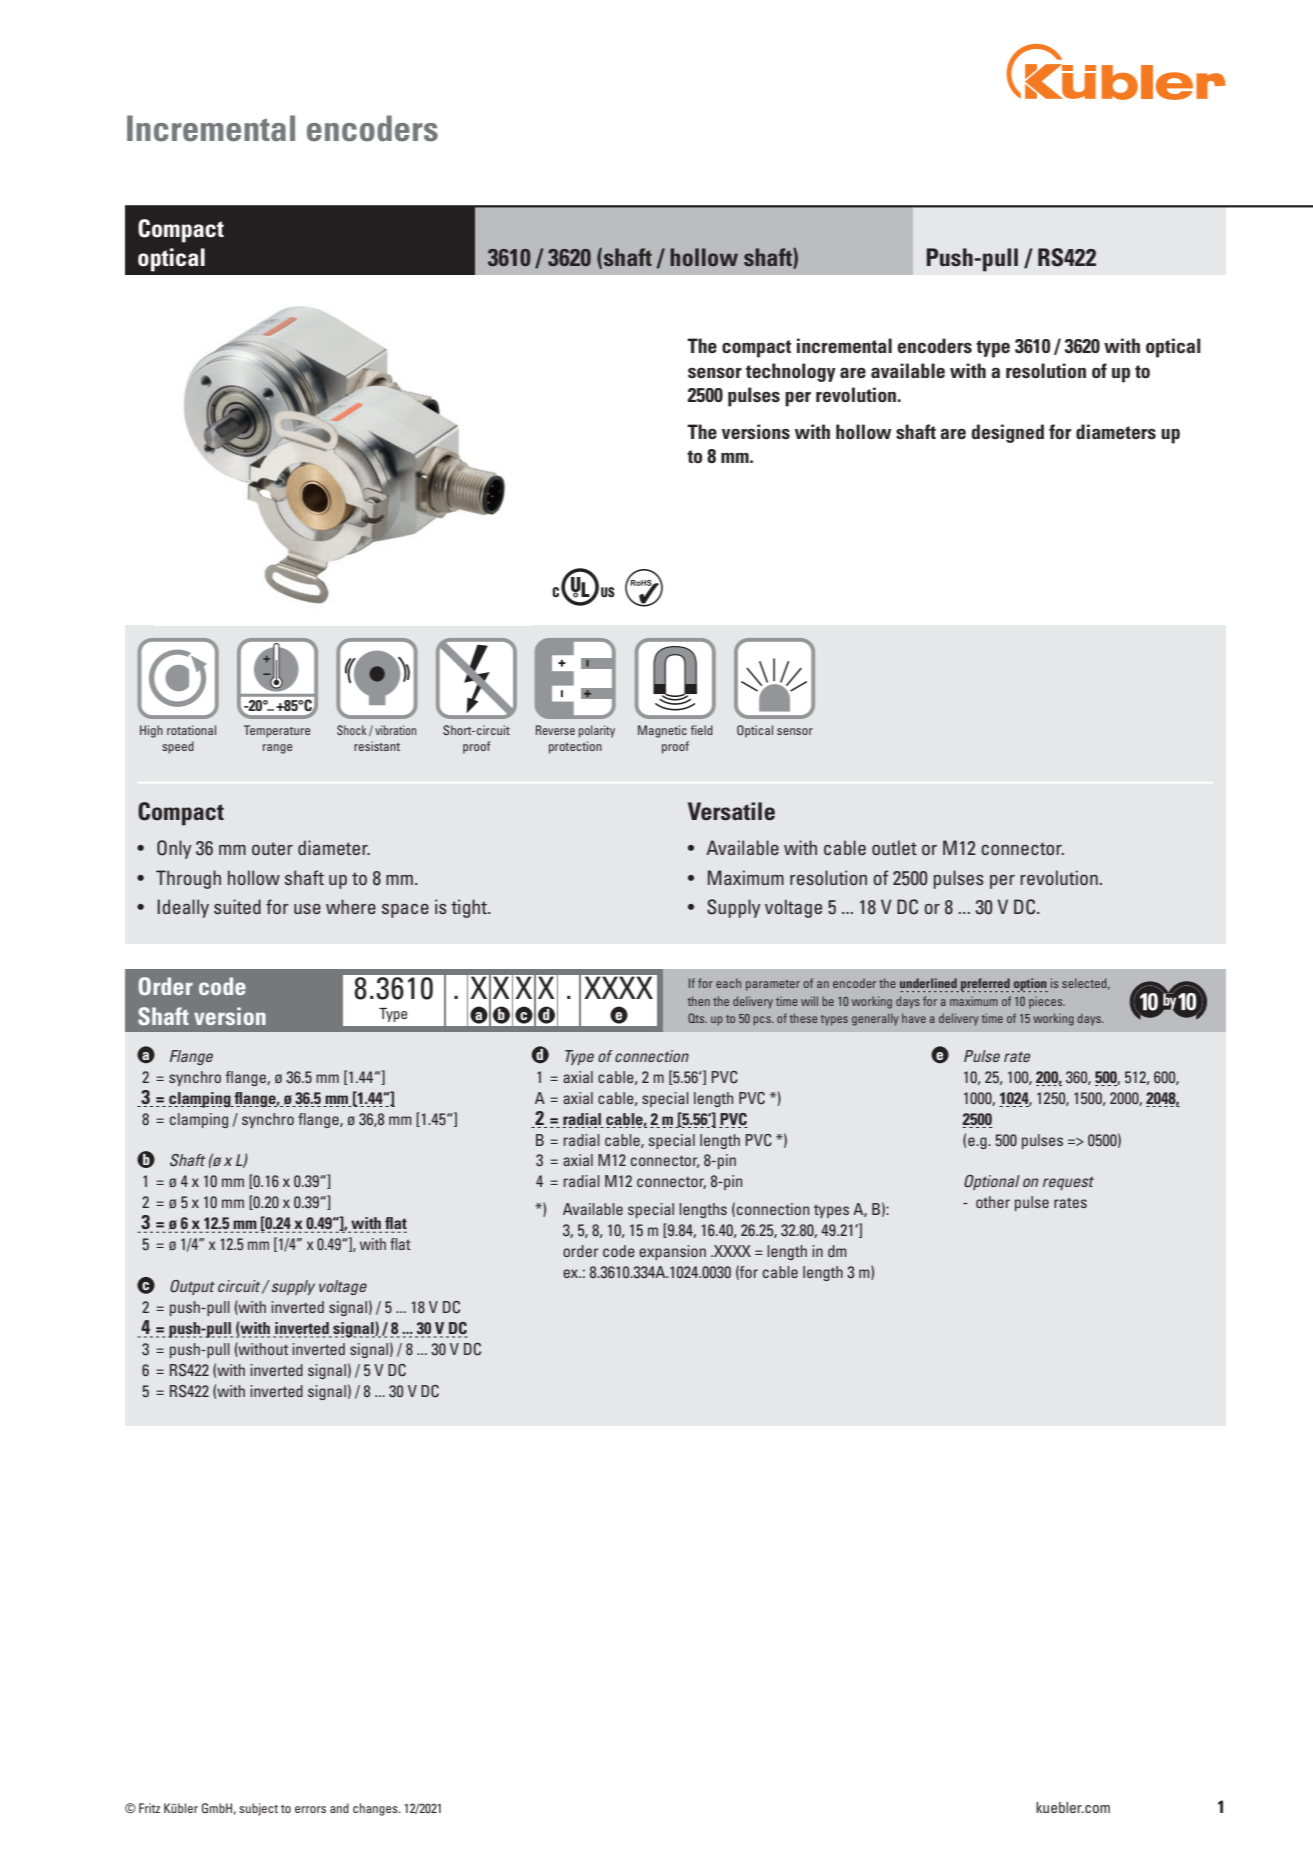  I want to click on outlet, so click(894, 847).
